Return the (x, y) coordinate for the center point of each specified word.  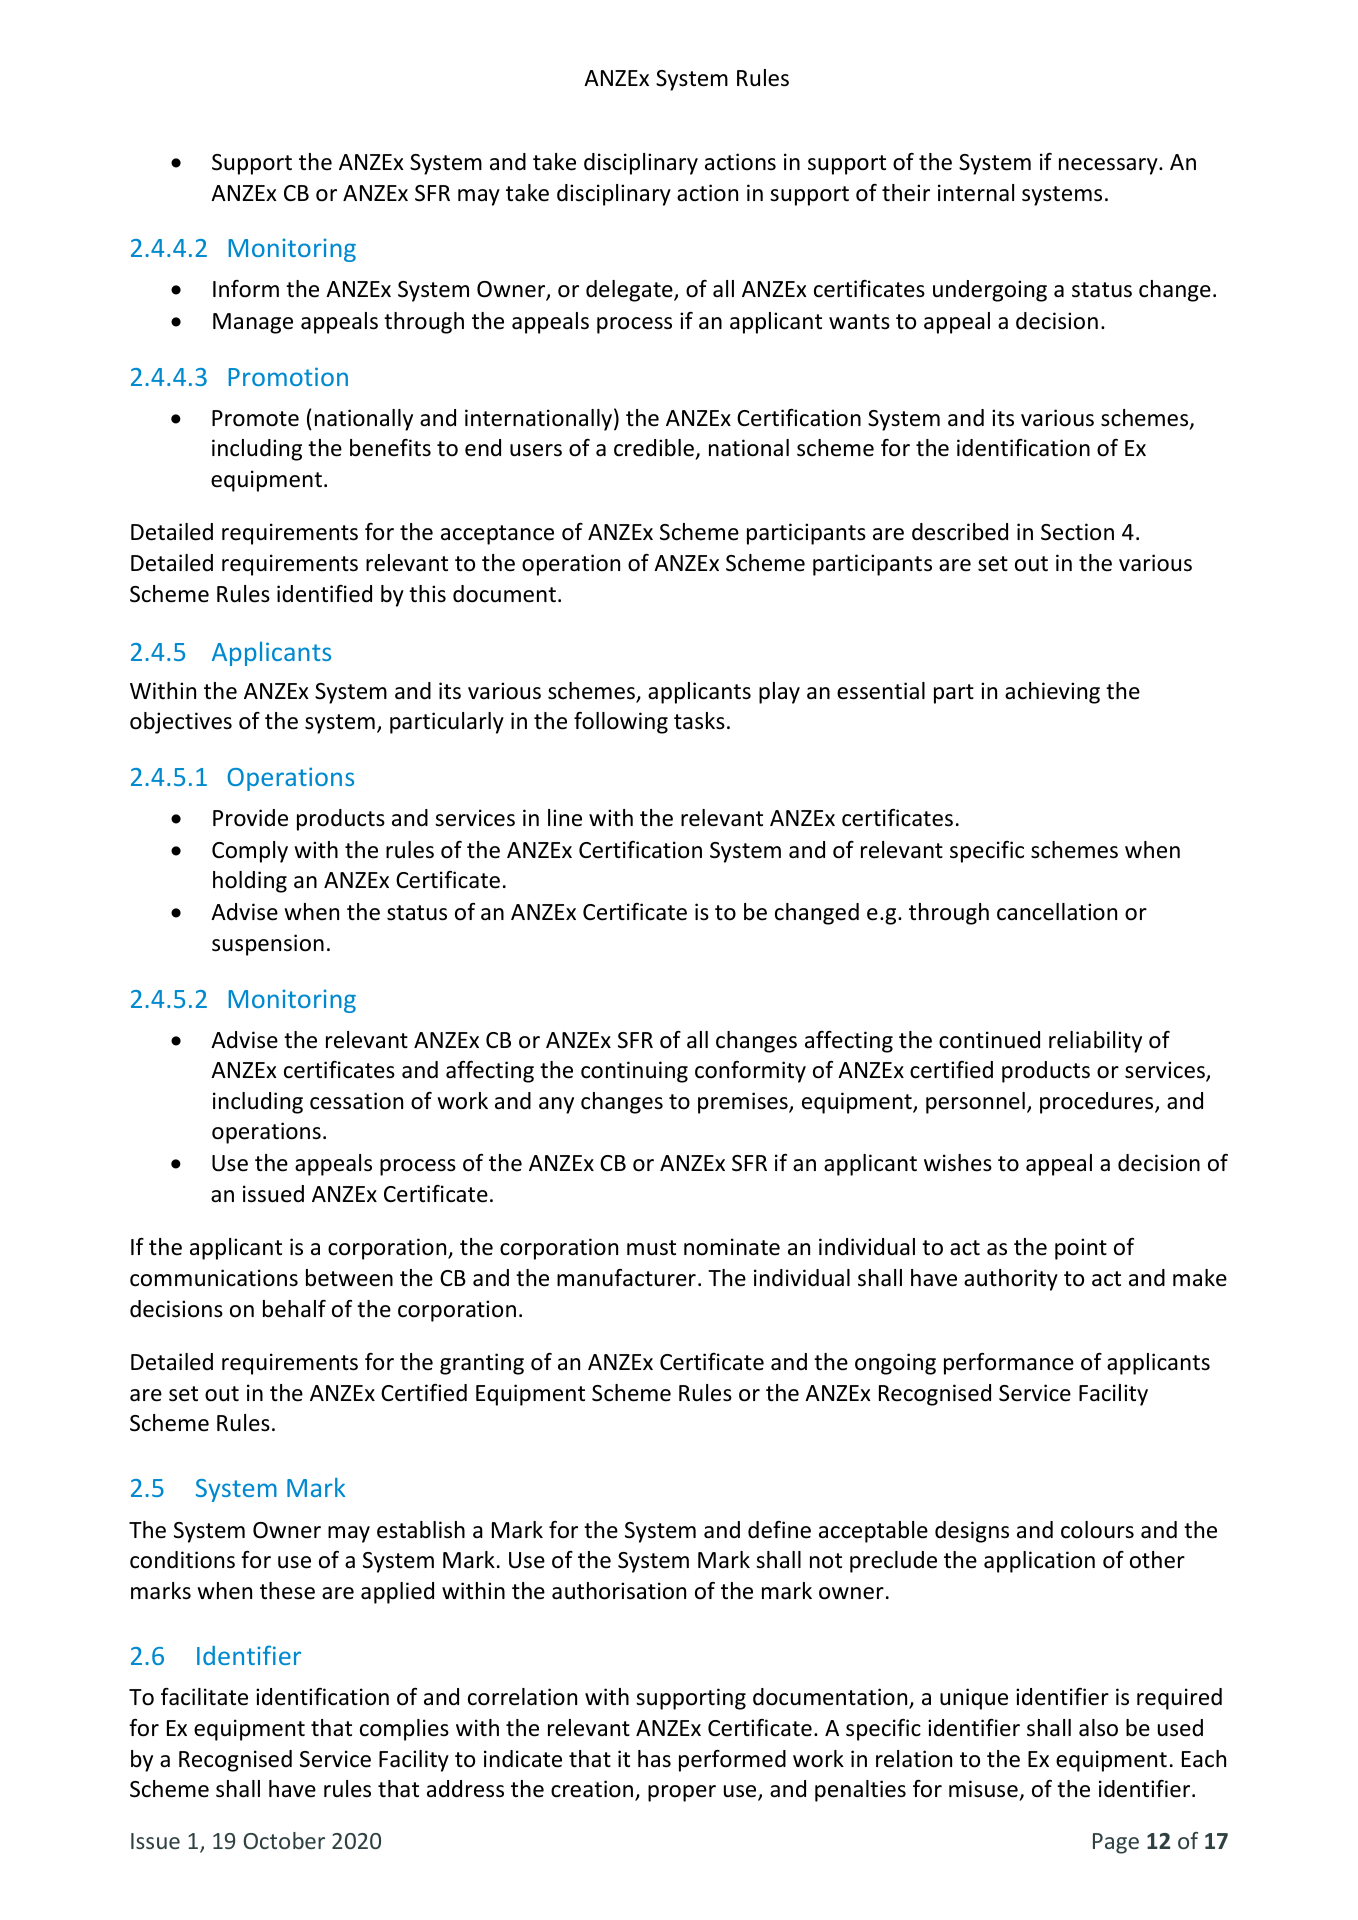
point (1081, 1249)
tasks (699, 721)
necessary (1109, 166)
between (349, 1278)
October (284, 1840)
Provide (250, 818)
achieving (1052, 693)
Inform (246, 289)
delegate (630, 291)
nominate (732, 1247)
